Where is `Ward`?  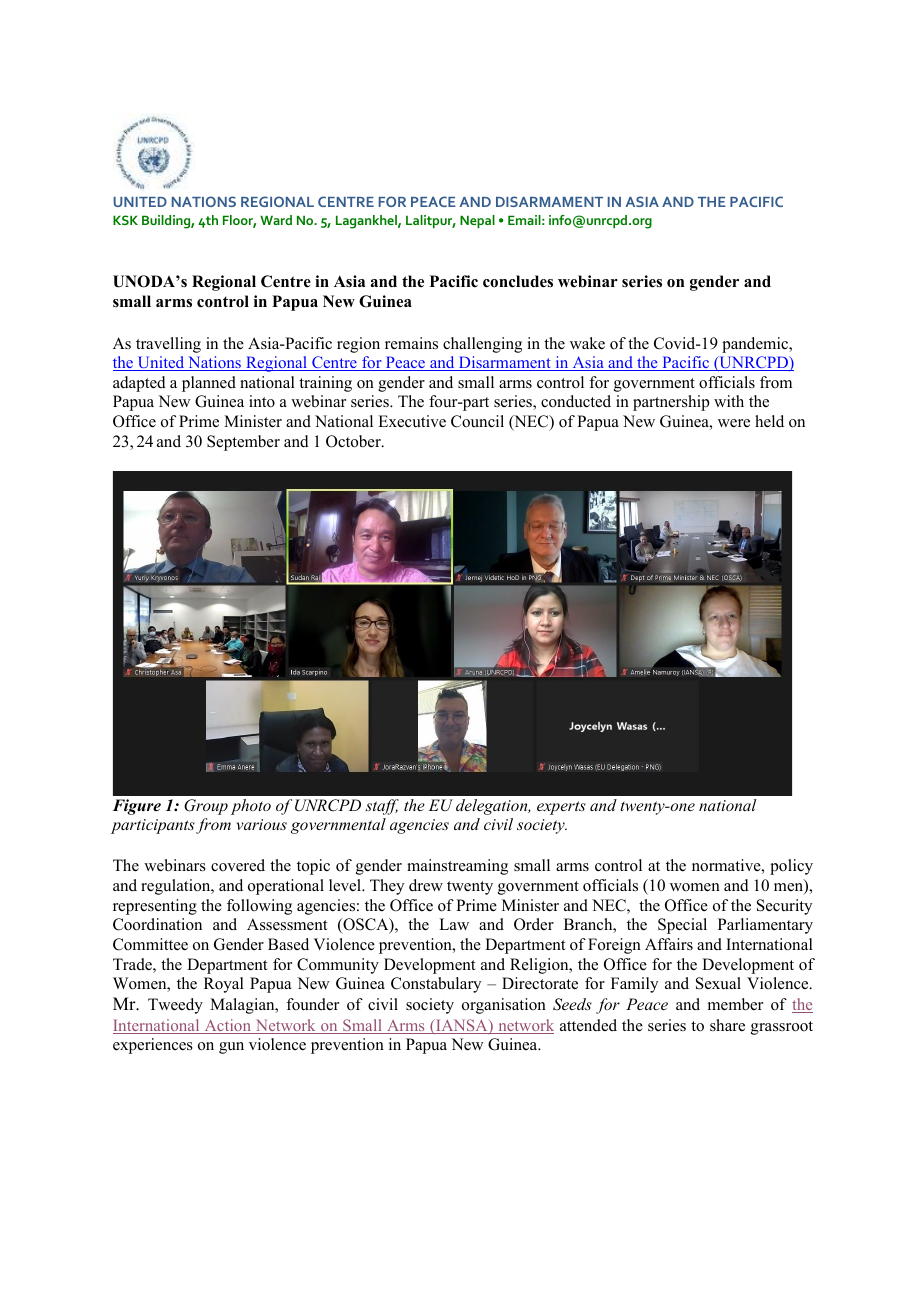 Ward is located at coordinates (276, 220).
